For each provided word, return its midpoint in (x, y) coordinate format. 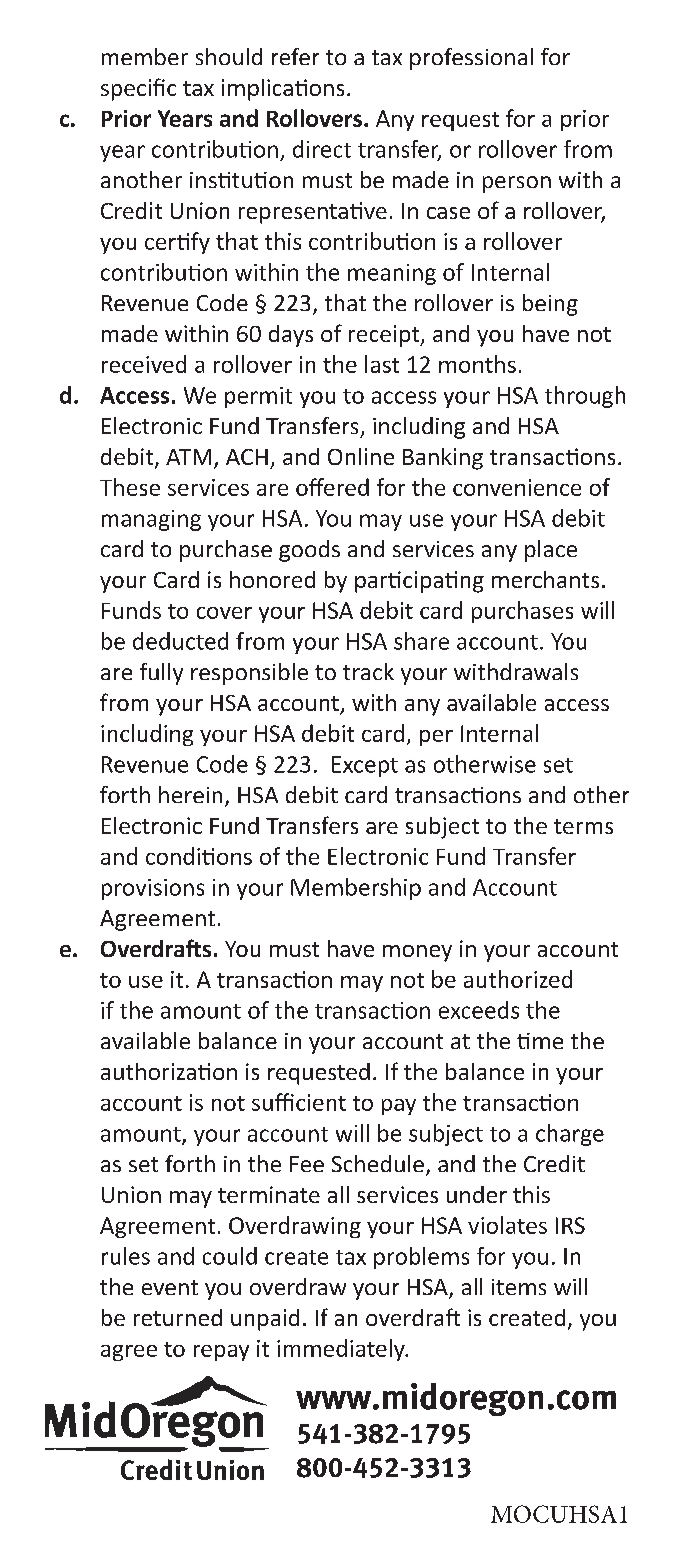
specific (138, 89)
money (417, 953)
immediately (342, 1350)
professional (471, 59)
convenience (517, 487)
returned (178, 1317)
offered (332, 487)
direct (322, 149)
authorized (518, 979)
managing (151, 520)
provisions (153, 889)
